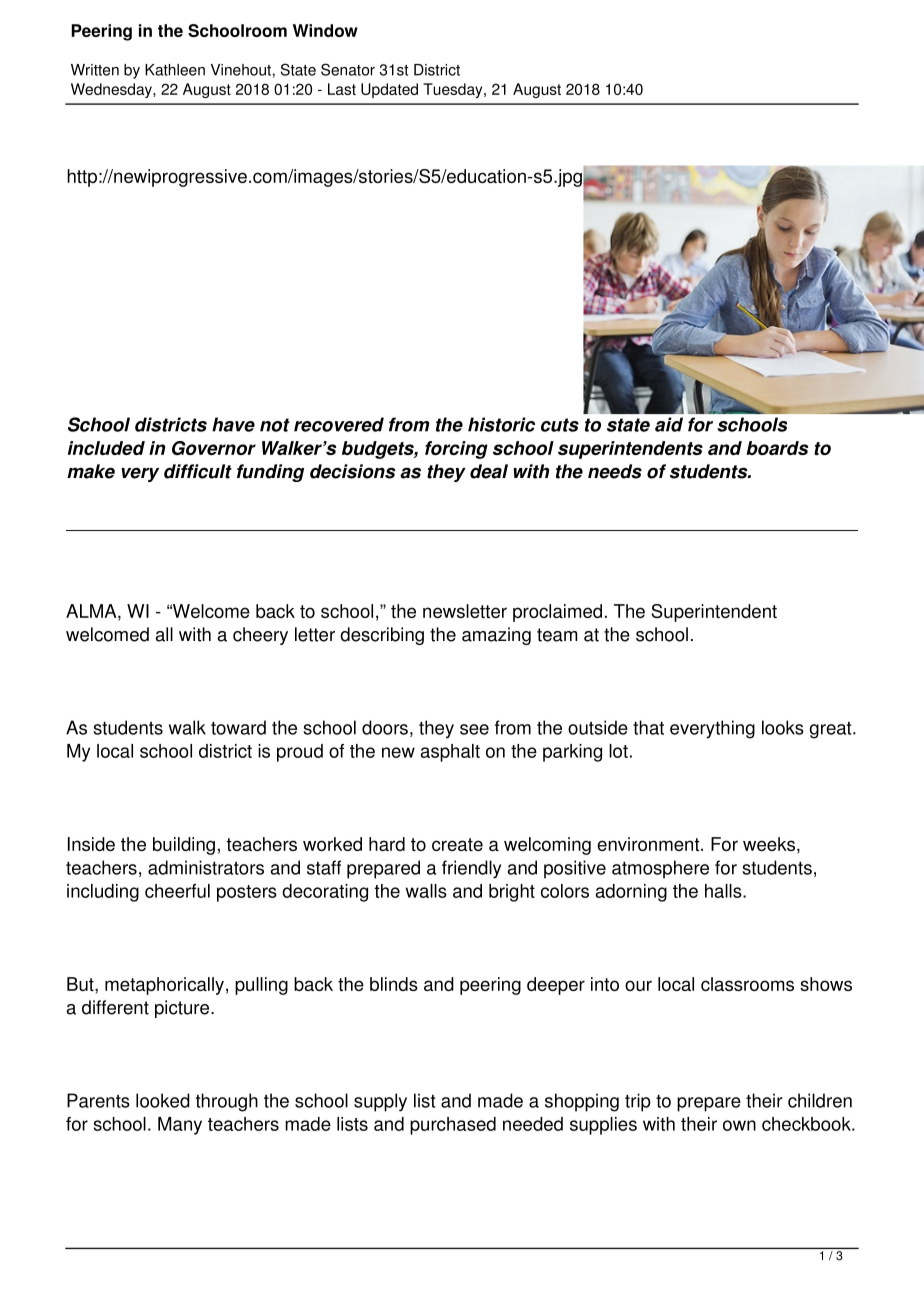 Image resolution: width=924 pixels, height=1308 pixels. What do you see at coordinates (501, 424) in the page?
I see `historic` at bounding box center [501, 424].
